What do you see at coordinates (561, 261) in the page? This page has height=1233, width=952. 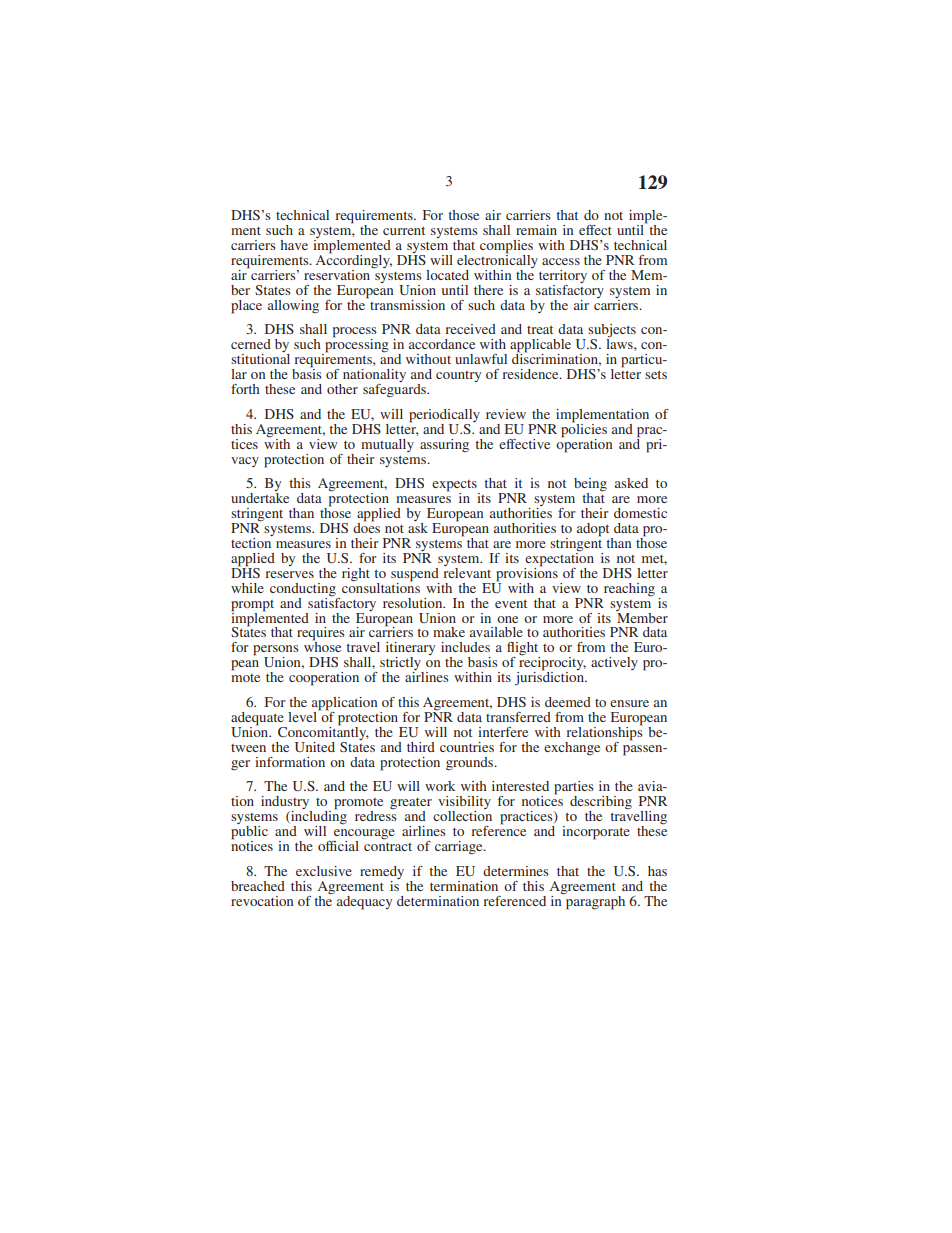 I see `access` at bounding box center [561, 261].
